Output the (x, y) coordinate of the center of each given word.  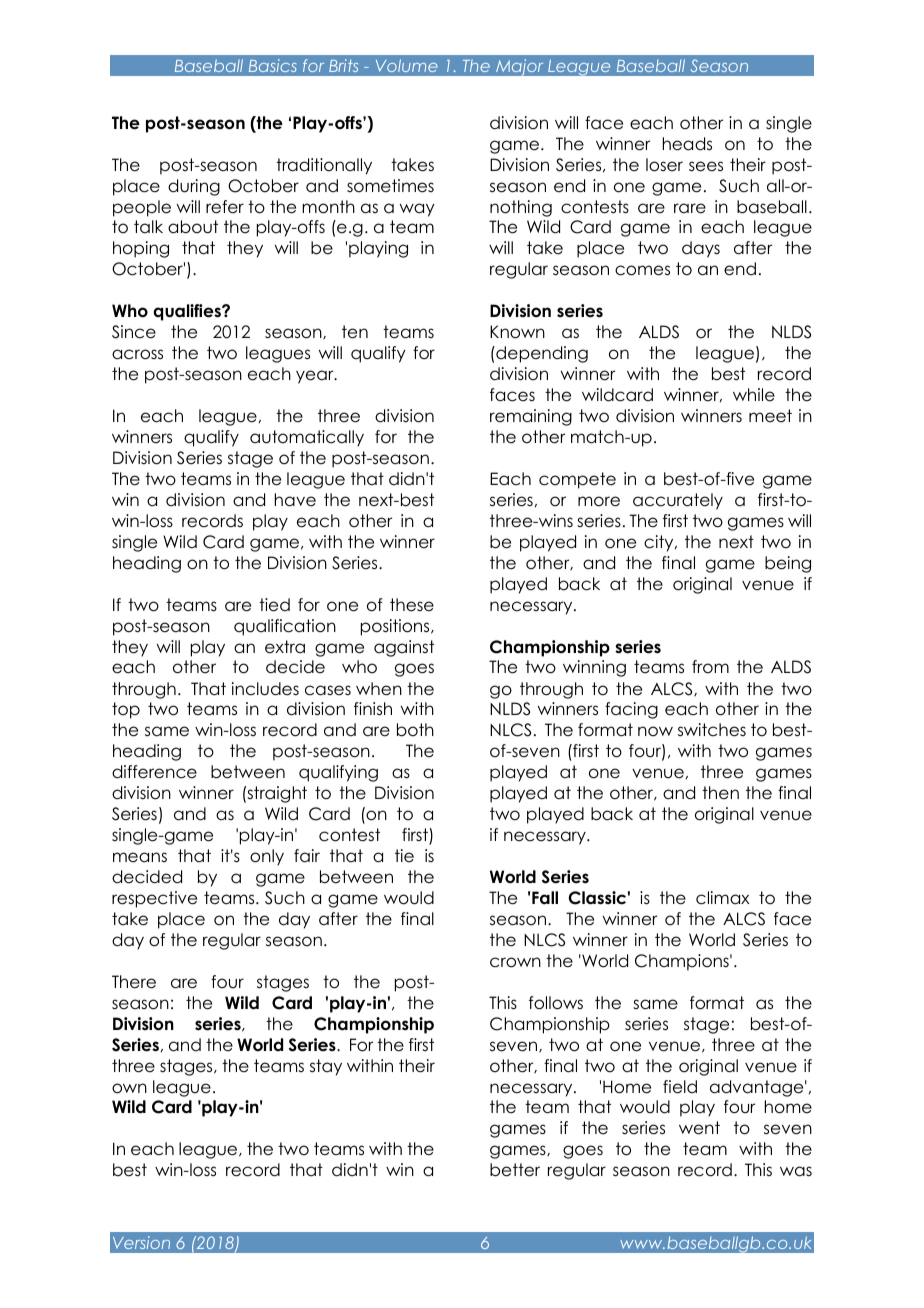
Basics (272, 65)
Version (141, 1242)
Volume (407, 65)
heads (687, 144)
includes (265, 689)
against (404, 648)
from (710, 667)
